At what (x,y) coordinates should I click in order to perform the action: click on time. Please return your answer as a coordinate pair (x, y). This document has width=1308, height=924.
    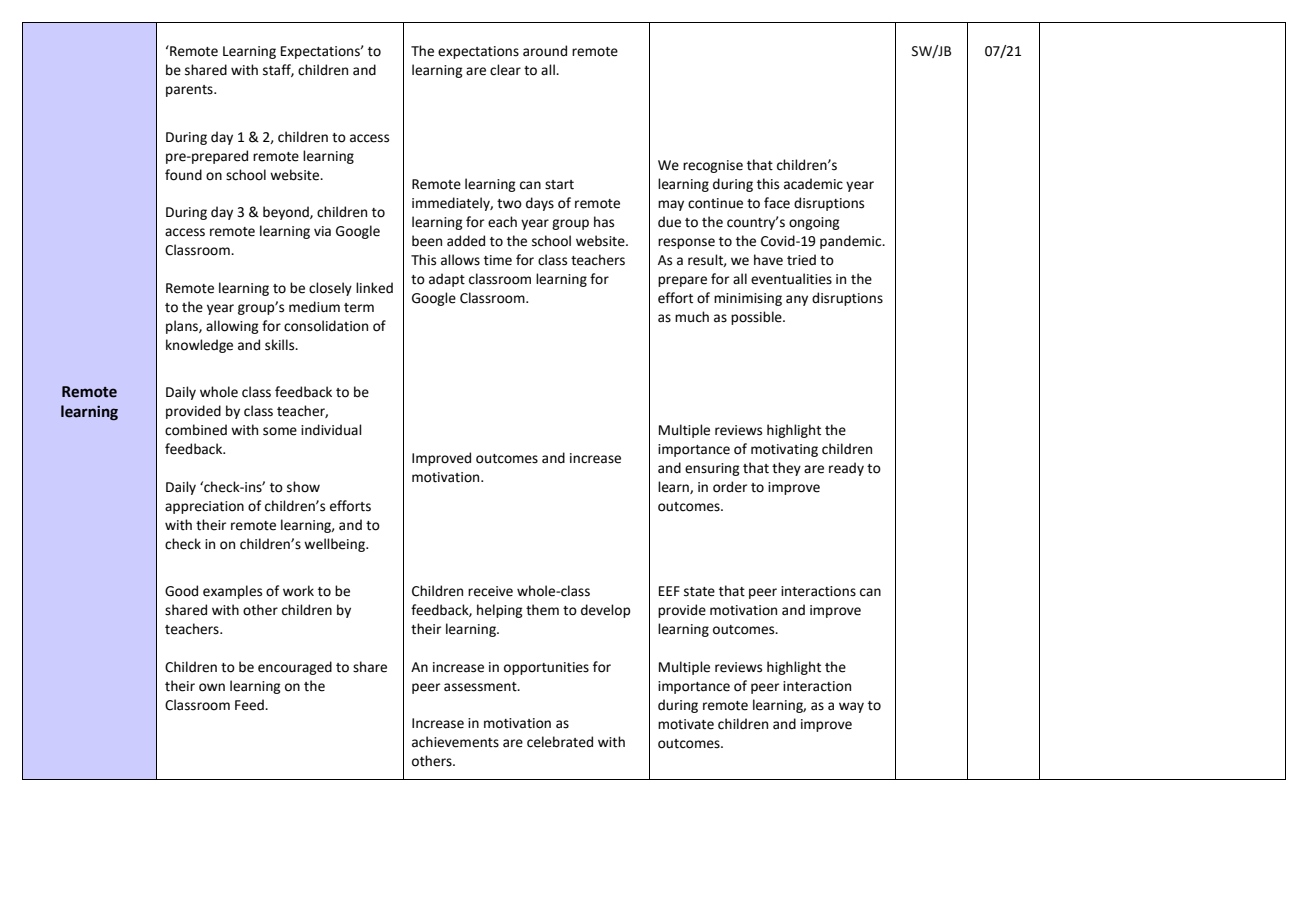
    Looking at the image, I should click on (498, 260).
